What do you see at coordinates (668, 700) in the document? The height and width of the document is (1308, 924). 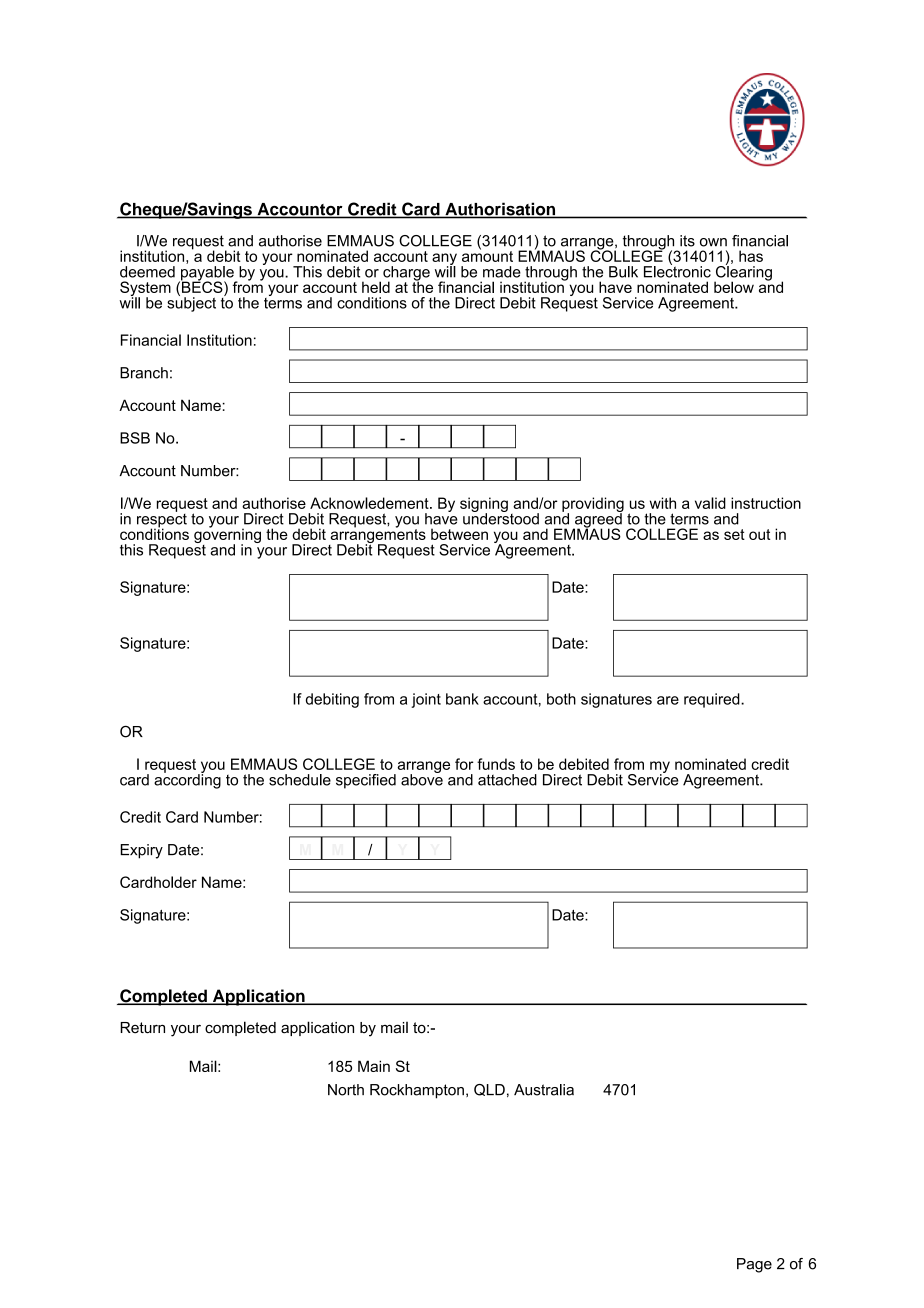 I see `are` at bounding box center [668, 700].
